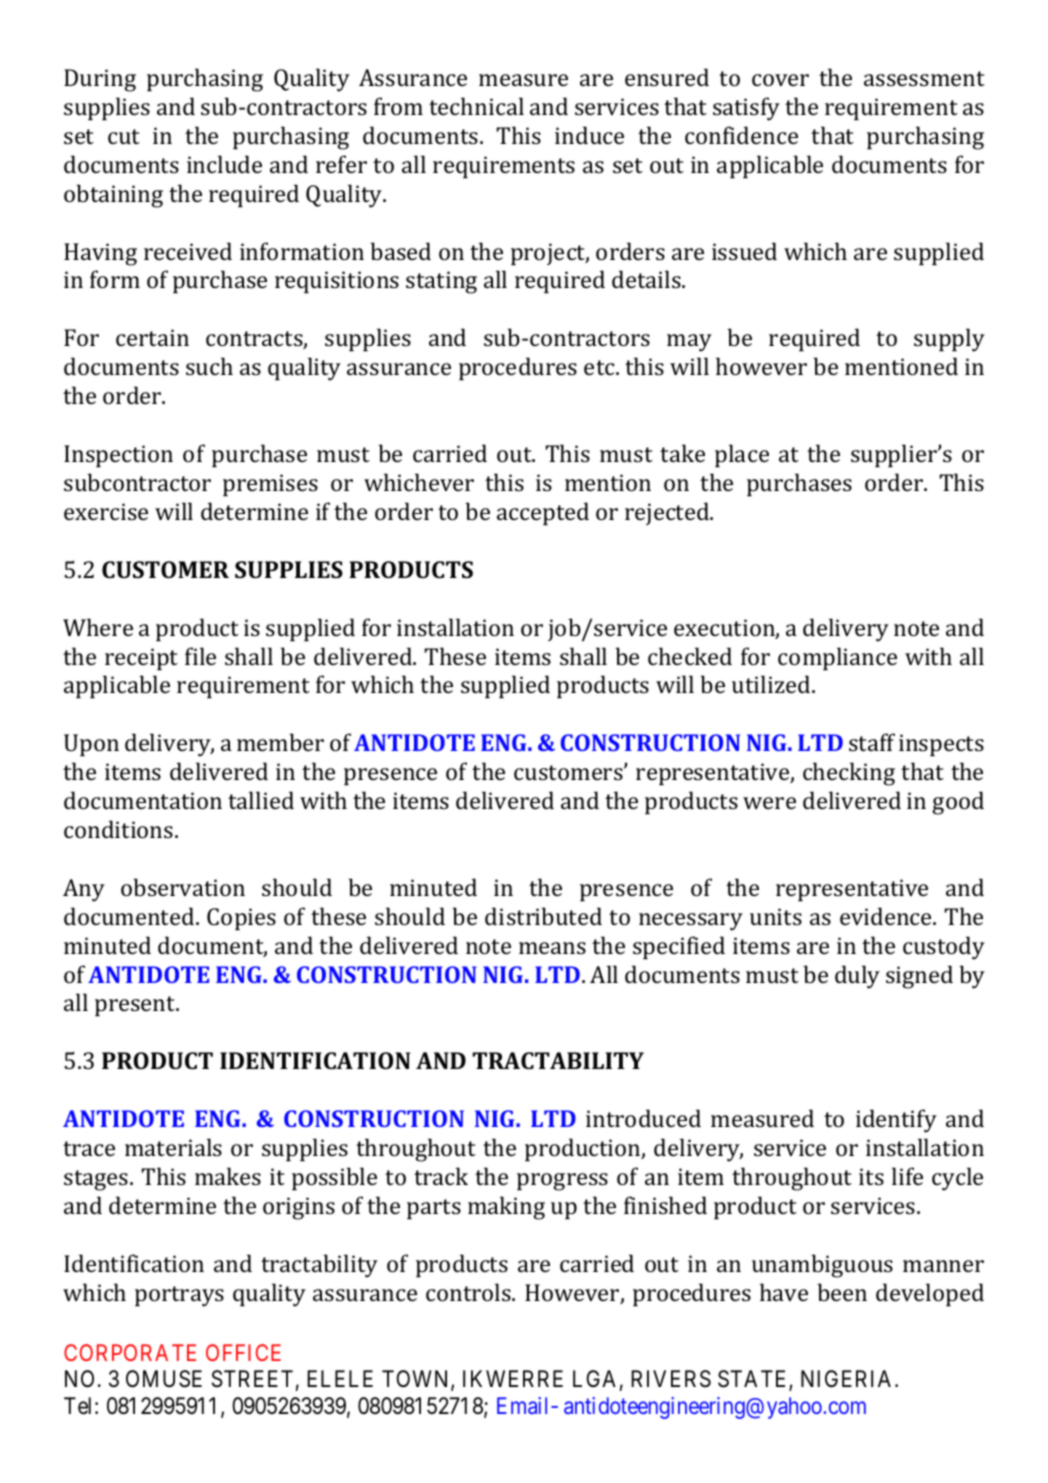  I want to click on member, so click(280, 742).
